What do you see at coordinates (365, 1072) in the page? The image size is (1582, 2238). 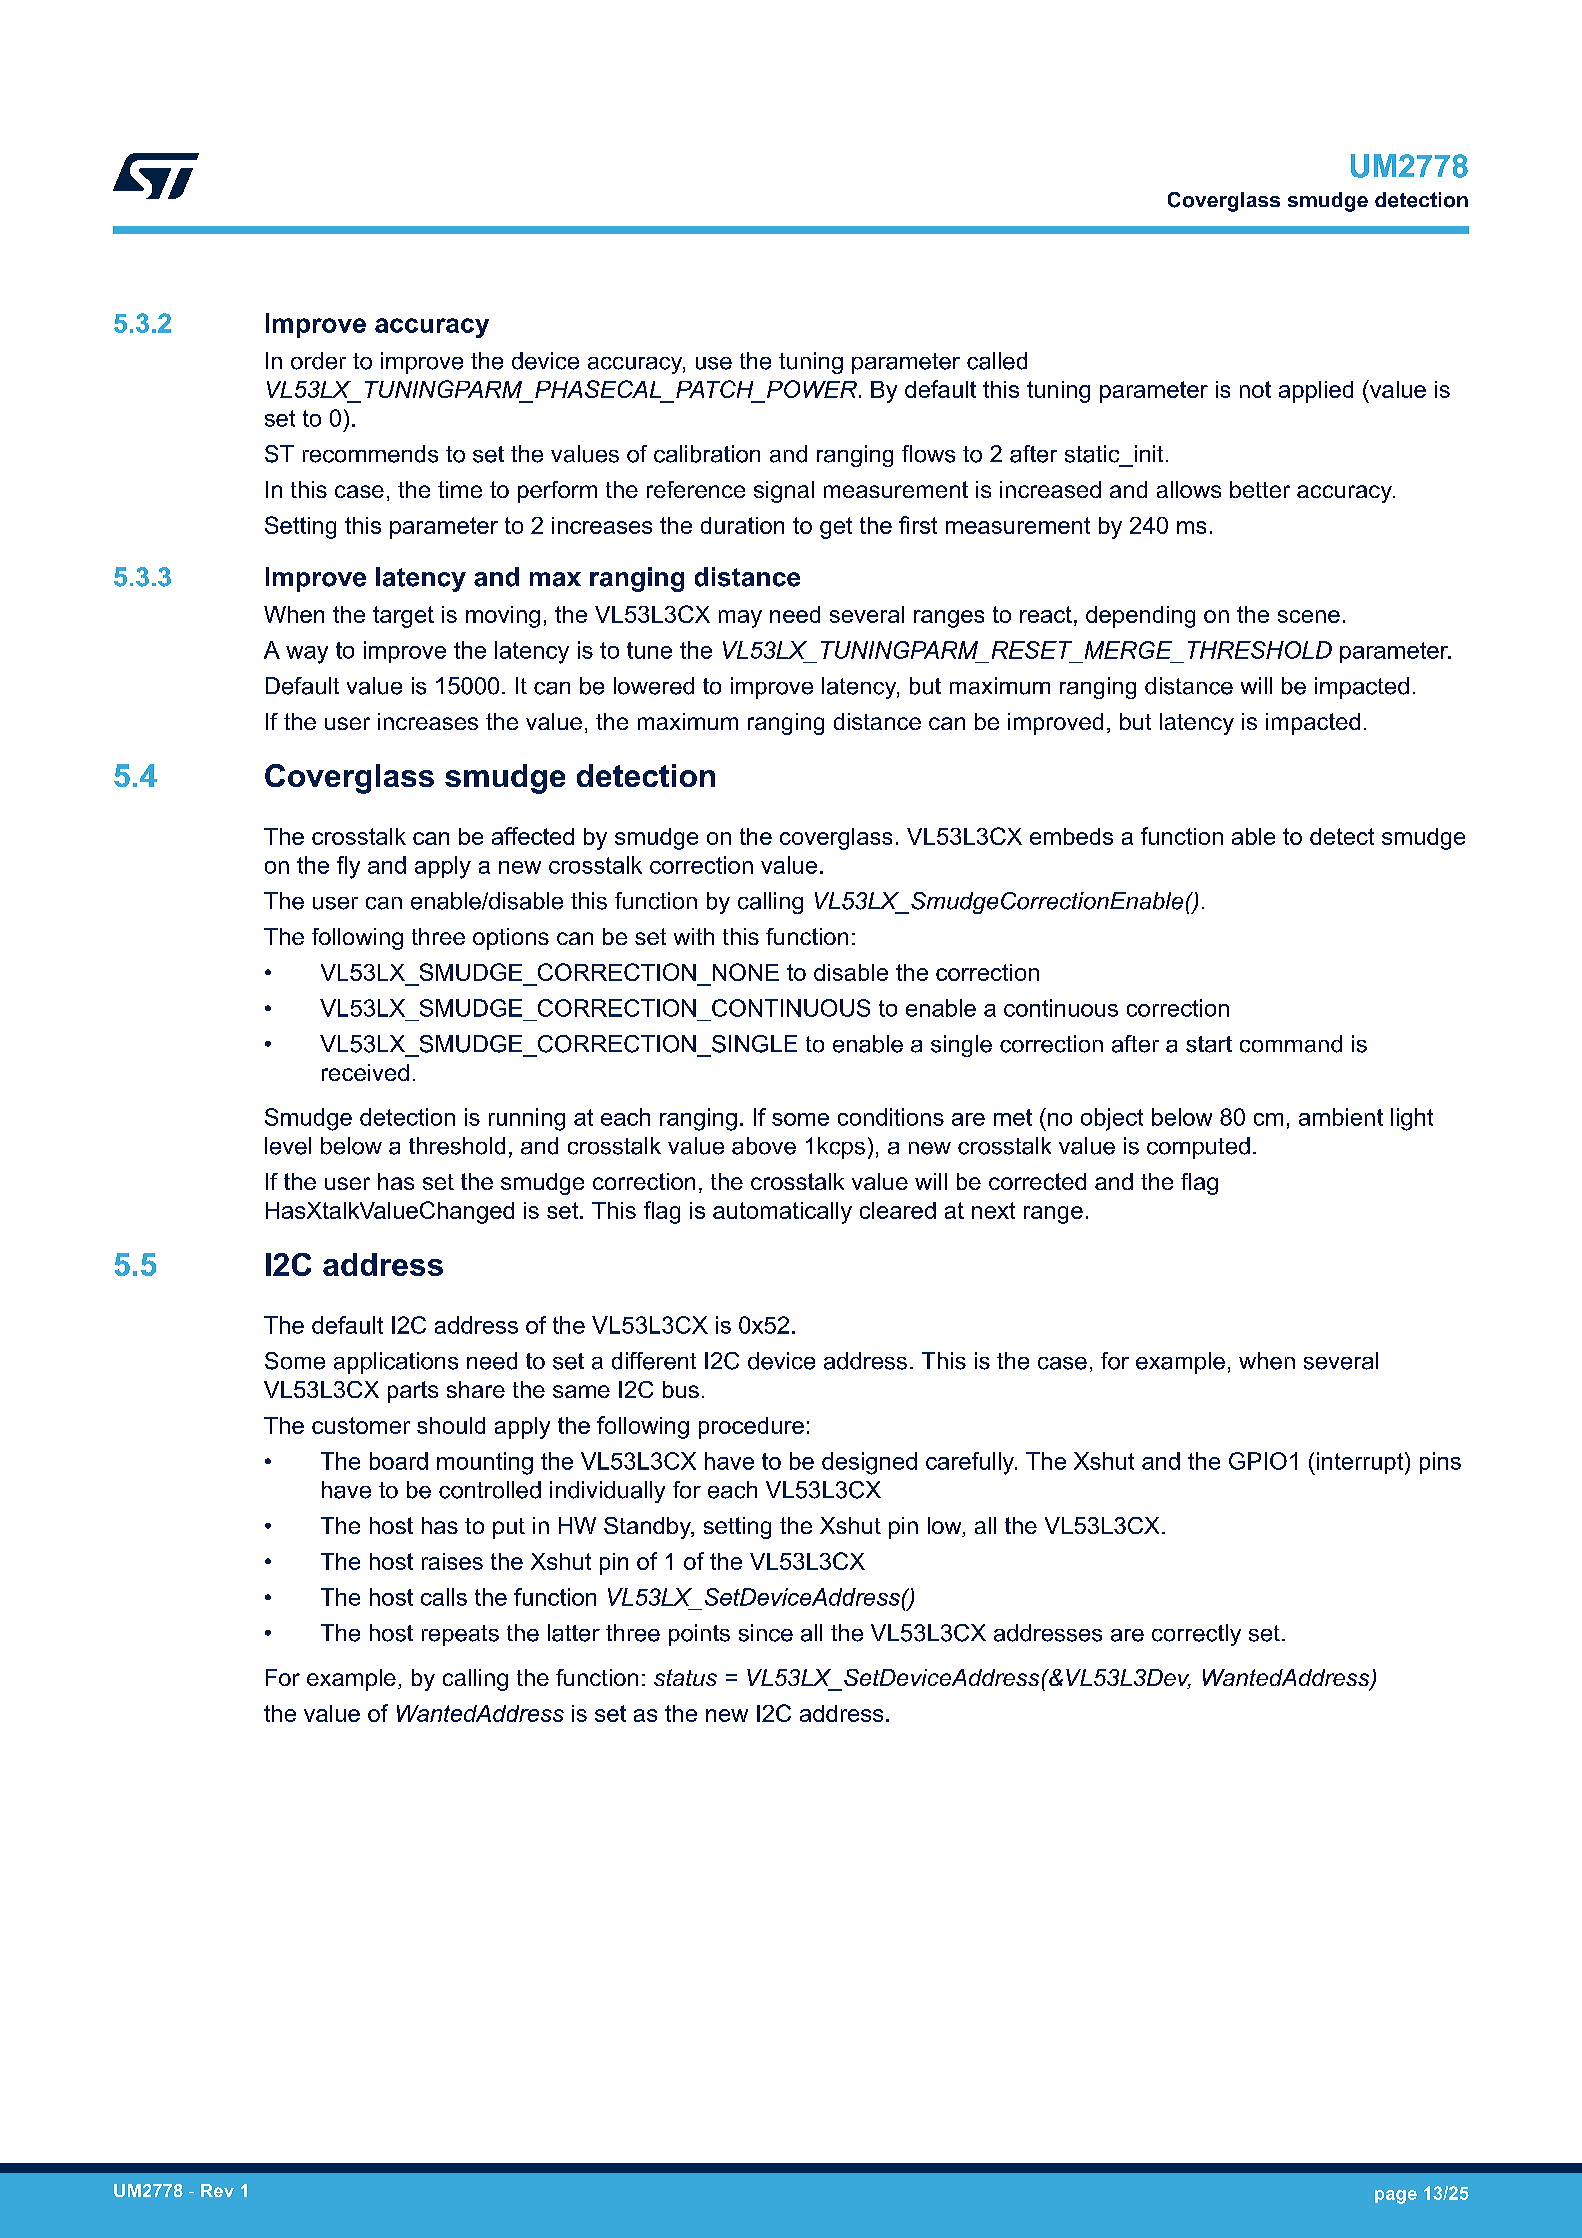 I see `received` at bounding box center [365, 1072].
